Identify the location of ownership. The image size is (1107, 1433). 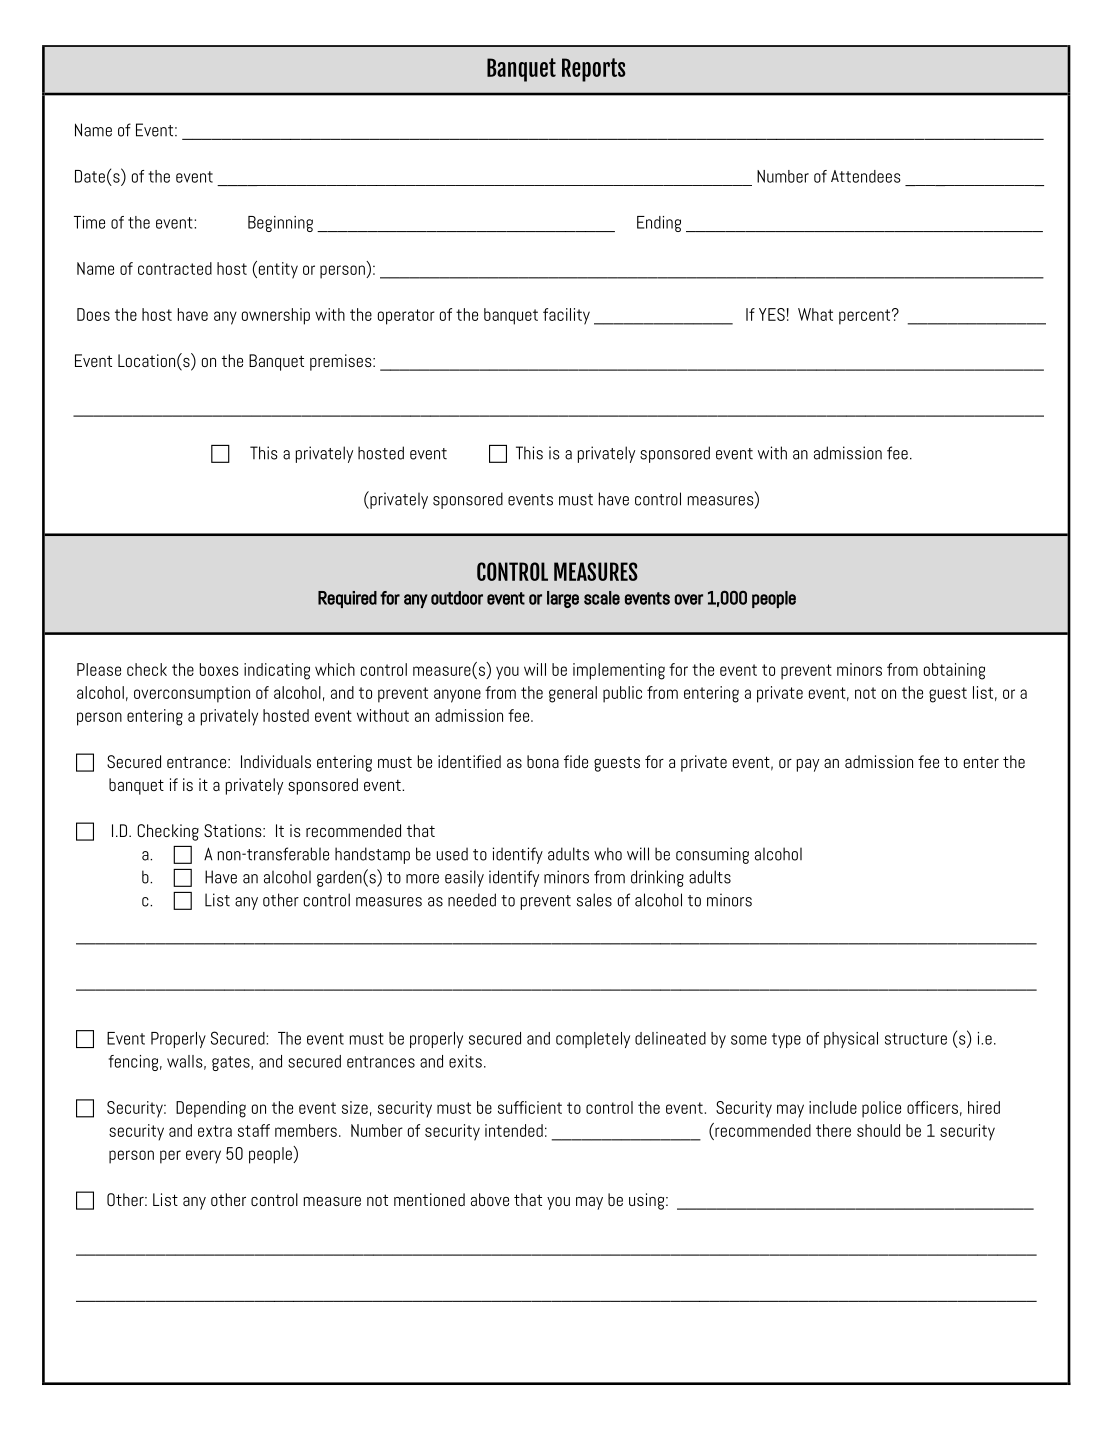
(276, 316).
